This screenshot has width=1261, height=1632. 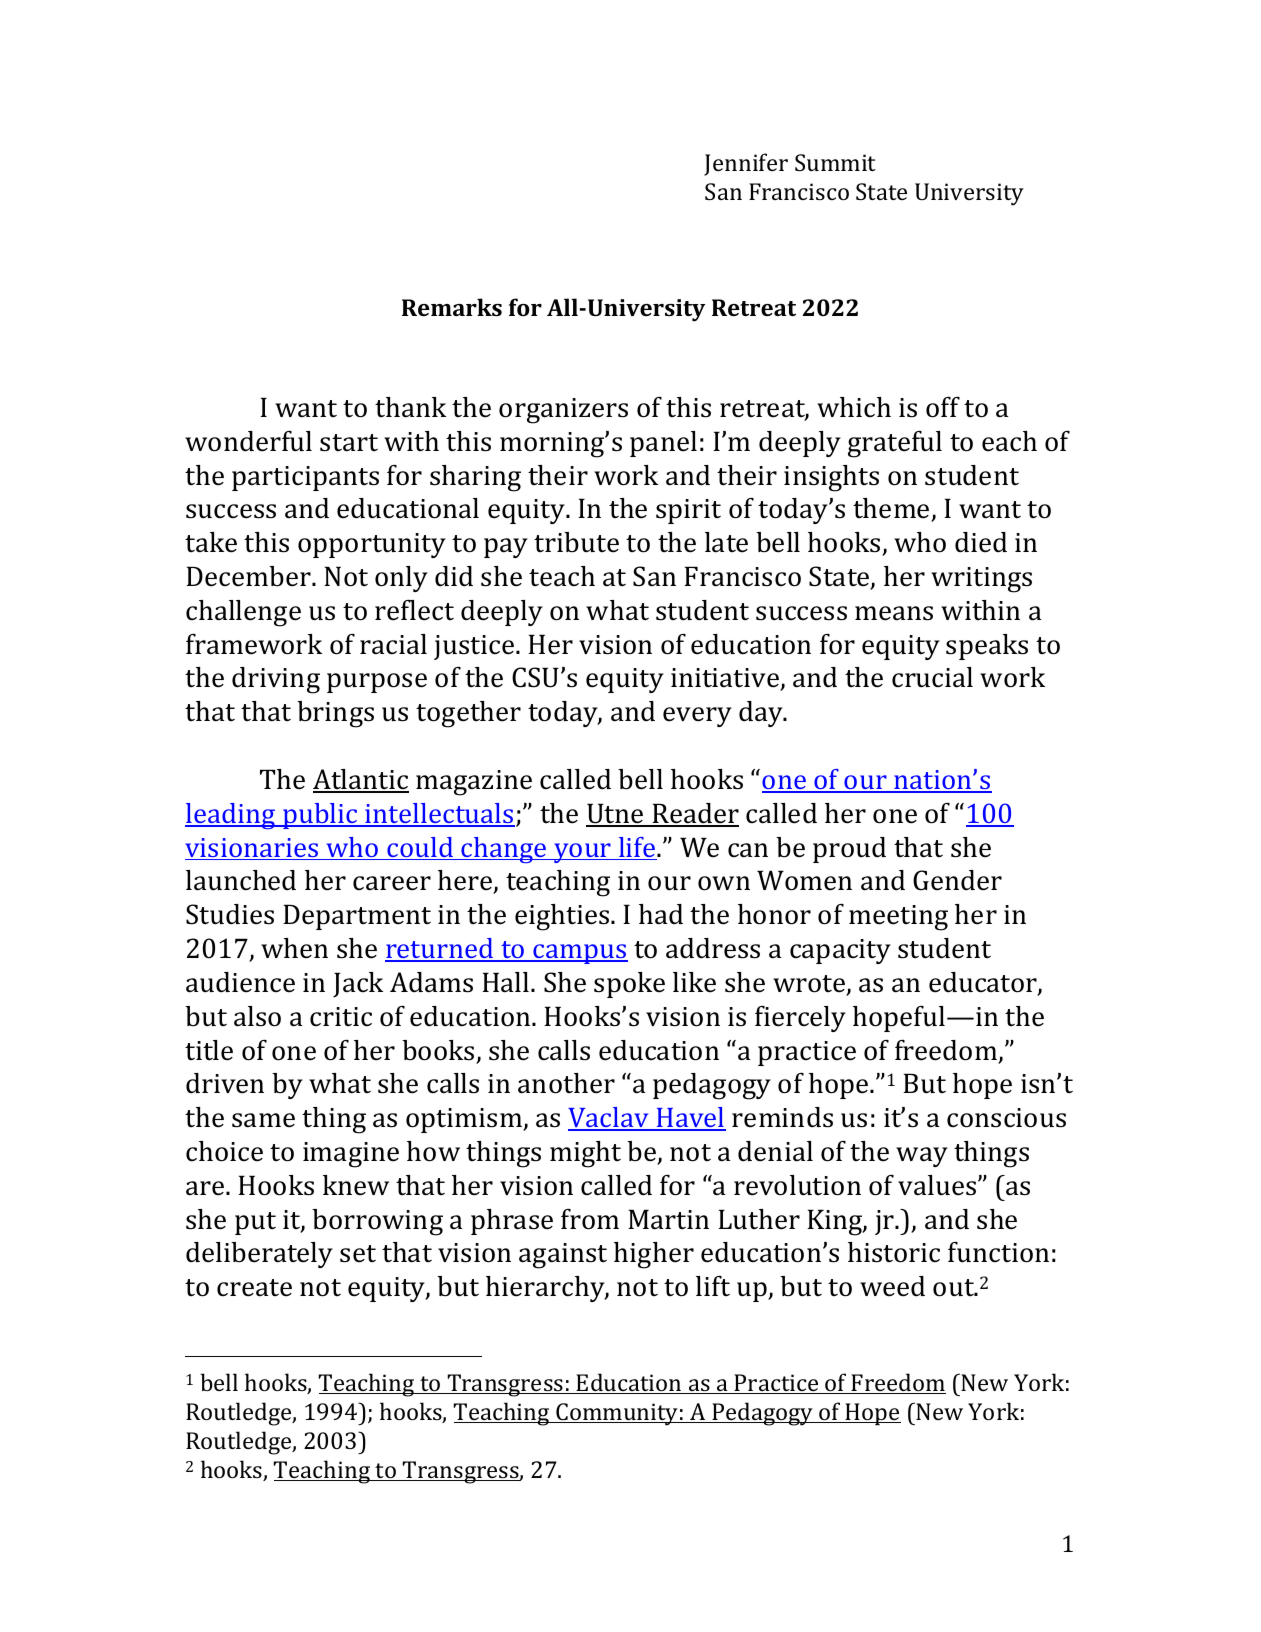 I want to click on Jennifer, so click(x=746, y=164).
